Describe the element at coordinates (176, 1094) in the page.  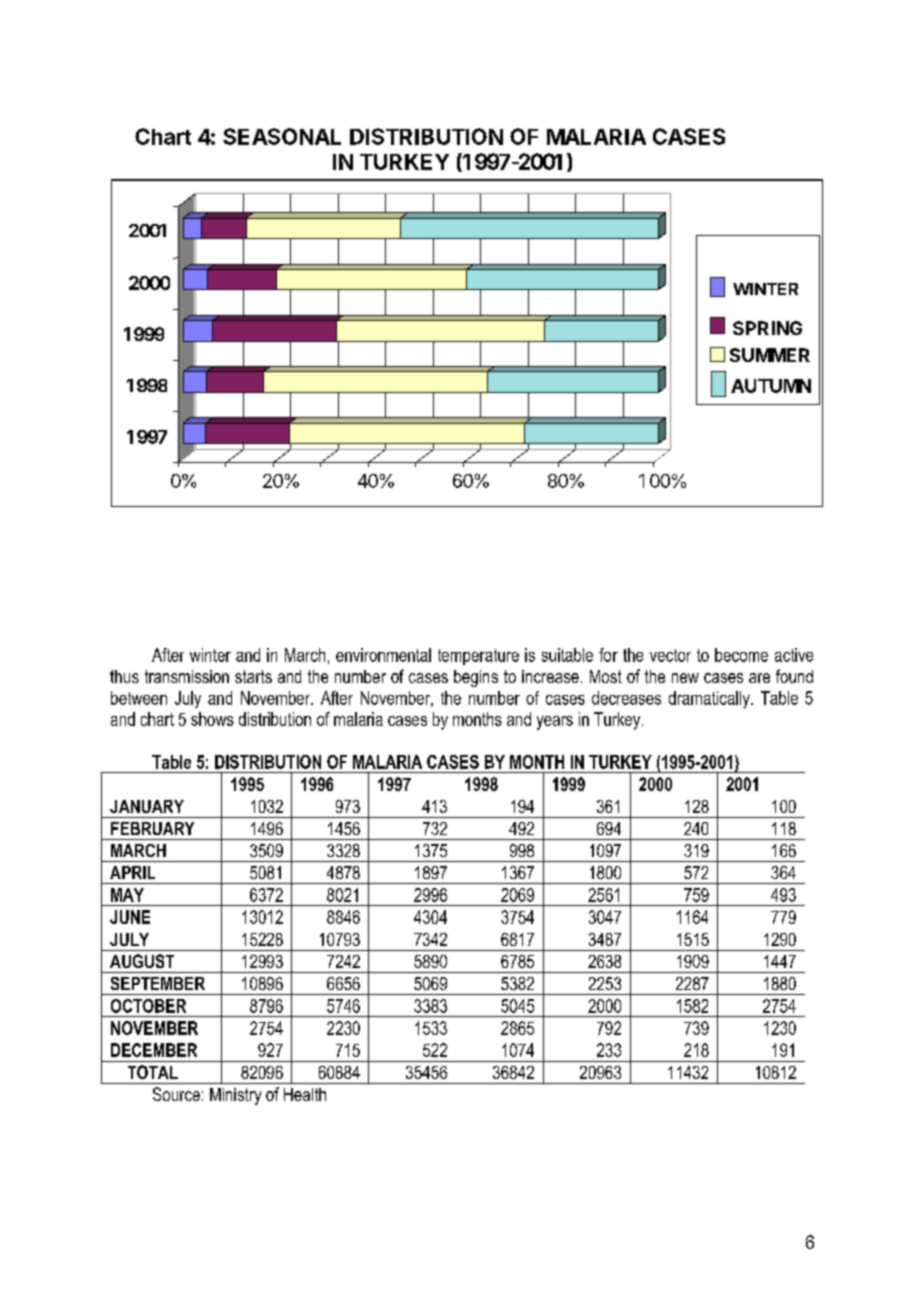
I see `Source` at that location.
